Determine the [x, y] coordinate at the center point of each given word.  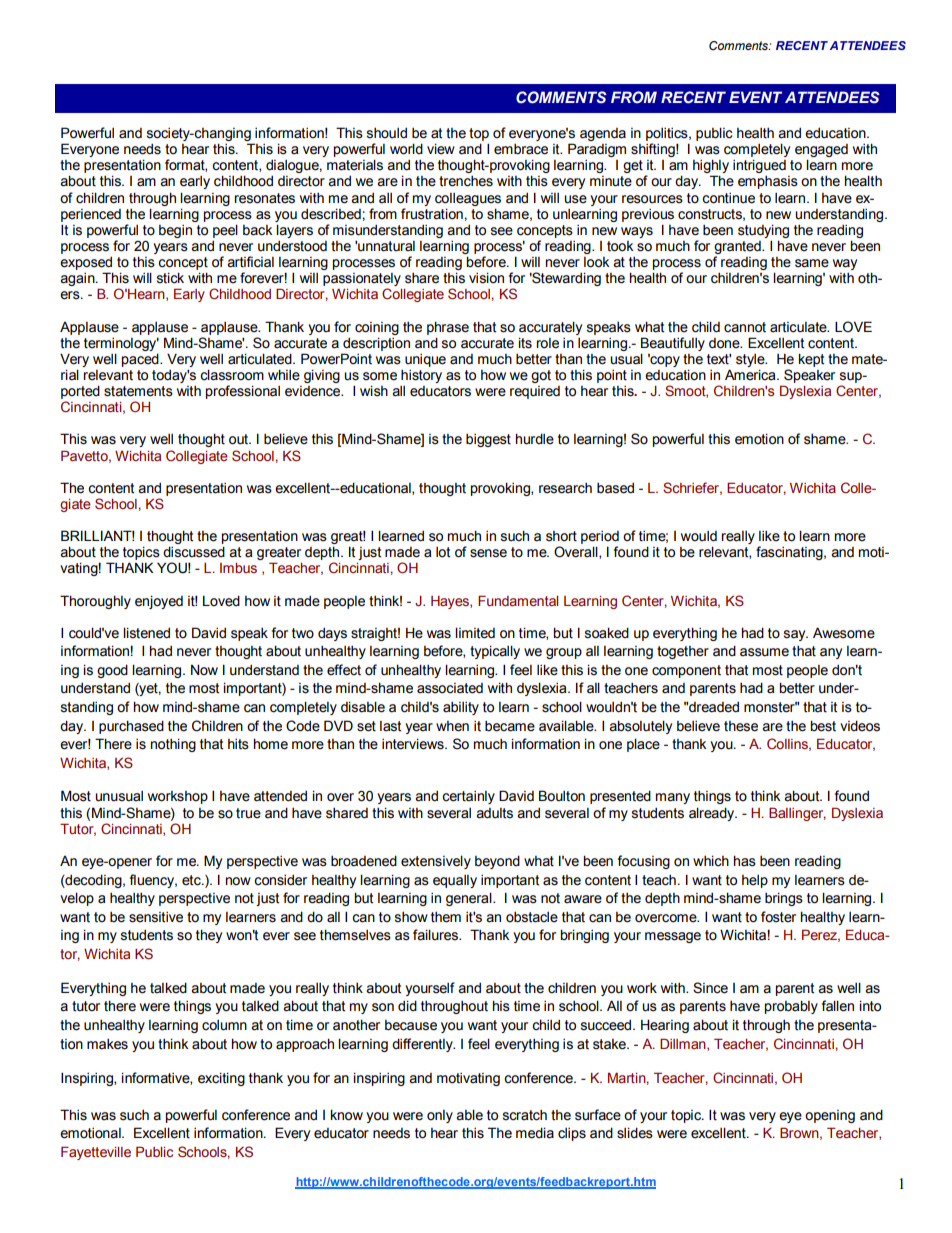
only [440, 1116]
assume [764, 652]
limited [475, 633]
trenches [466, 181]
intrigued [759, 166]
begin [175, 231]
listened [146, 633]
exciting [221, 1079]
